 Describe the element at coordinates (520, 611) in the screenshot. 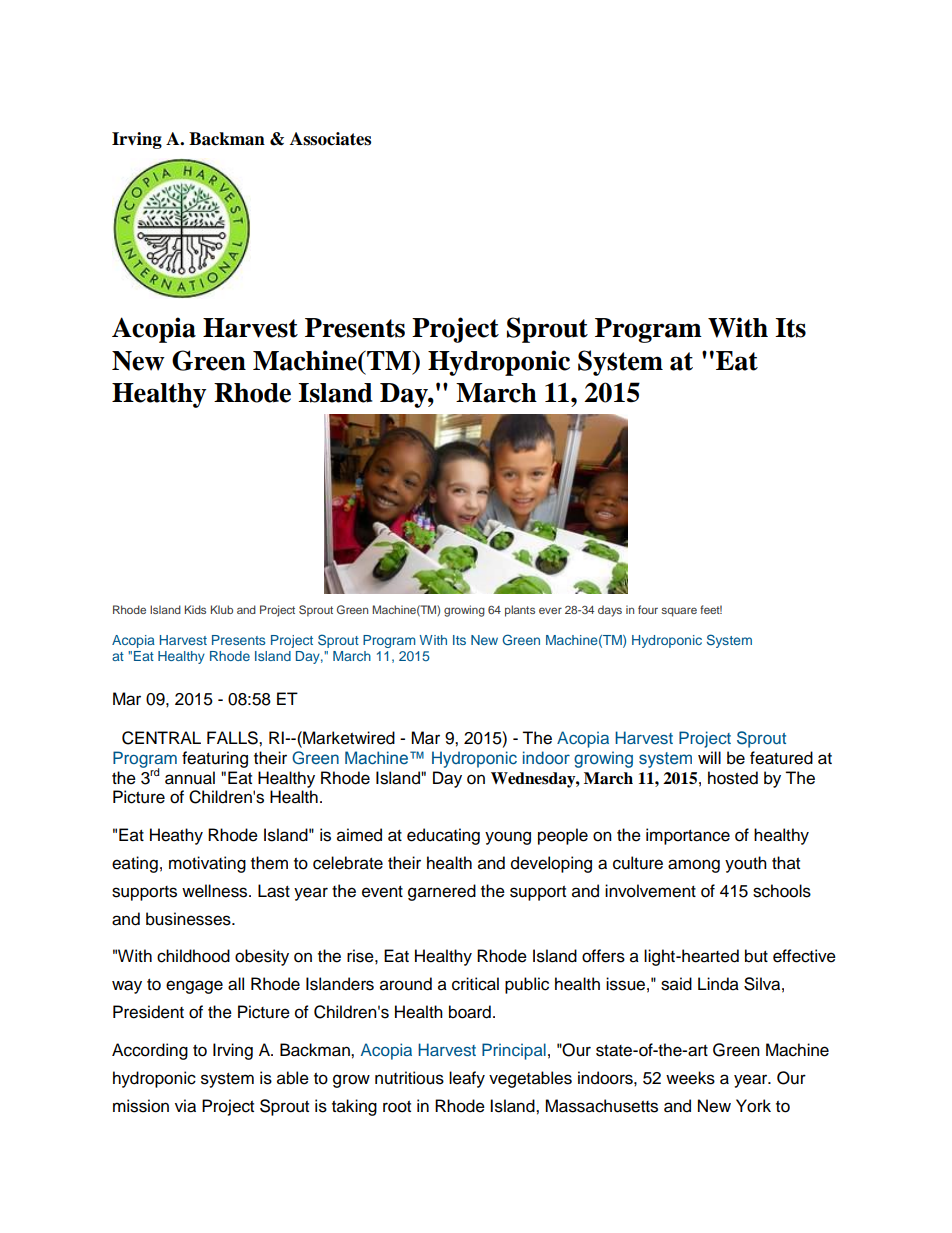

I see `plants` at that location.
